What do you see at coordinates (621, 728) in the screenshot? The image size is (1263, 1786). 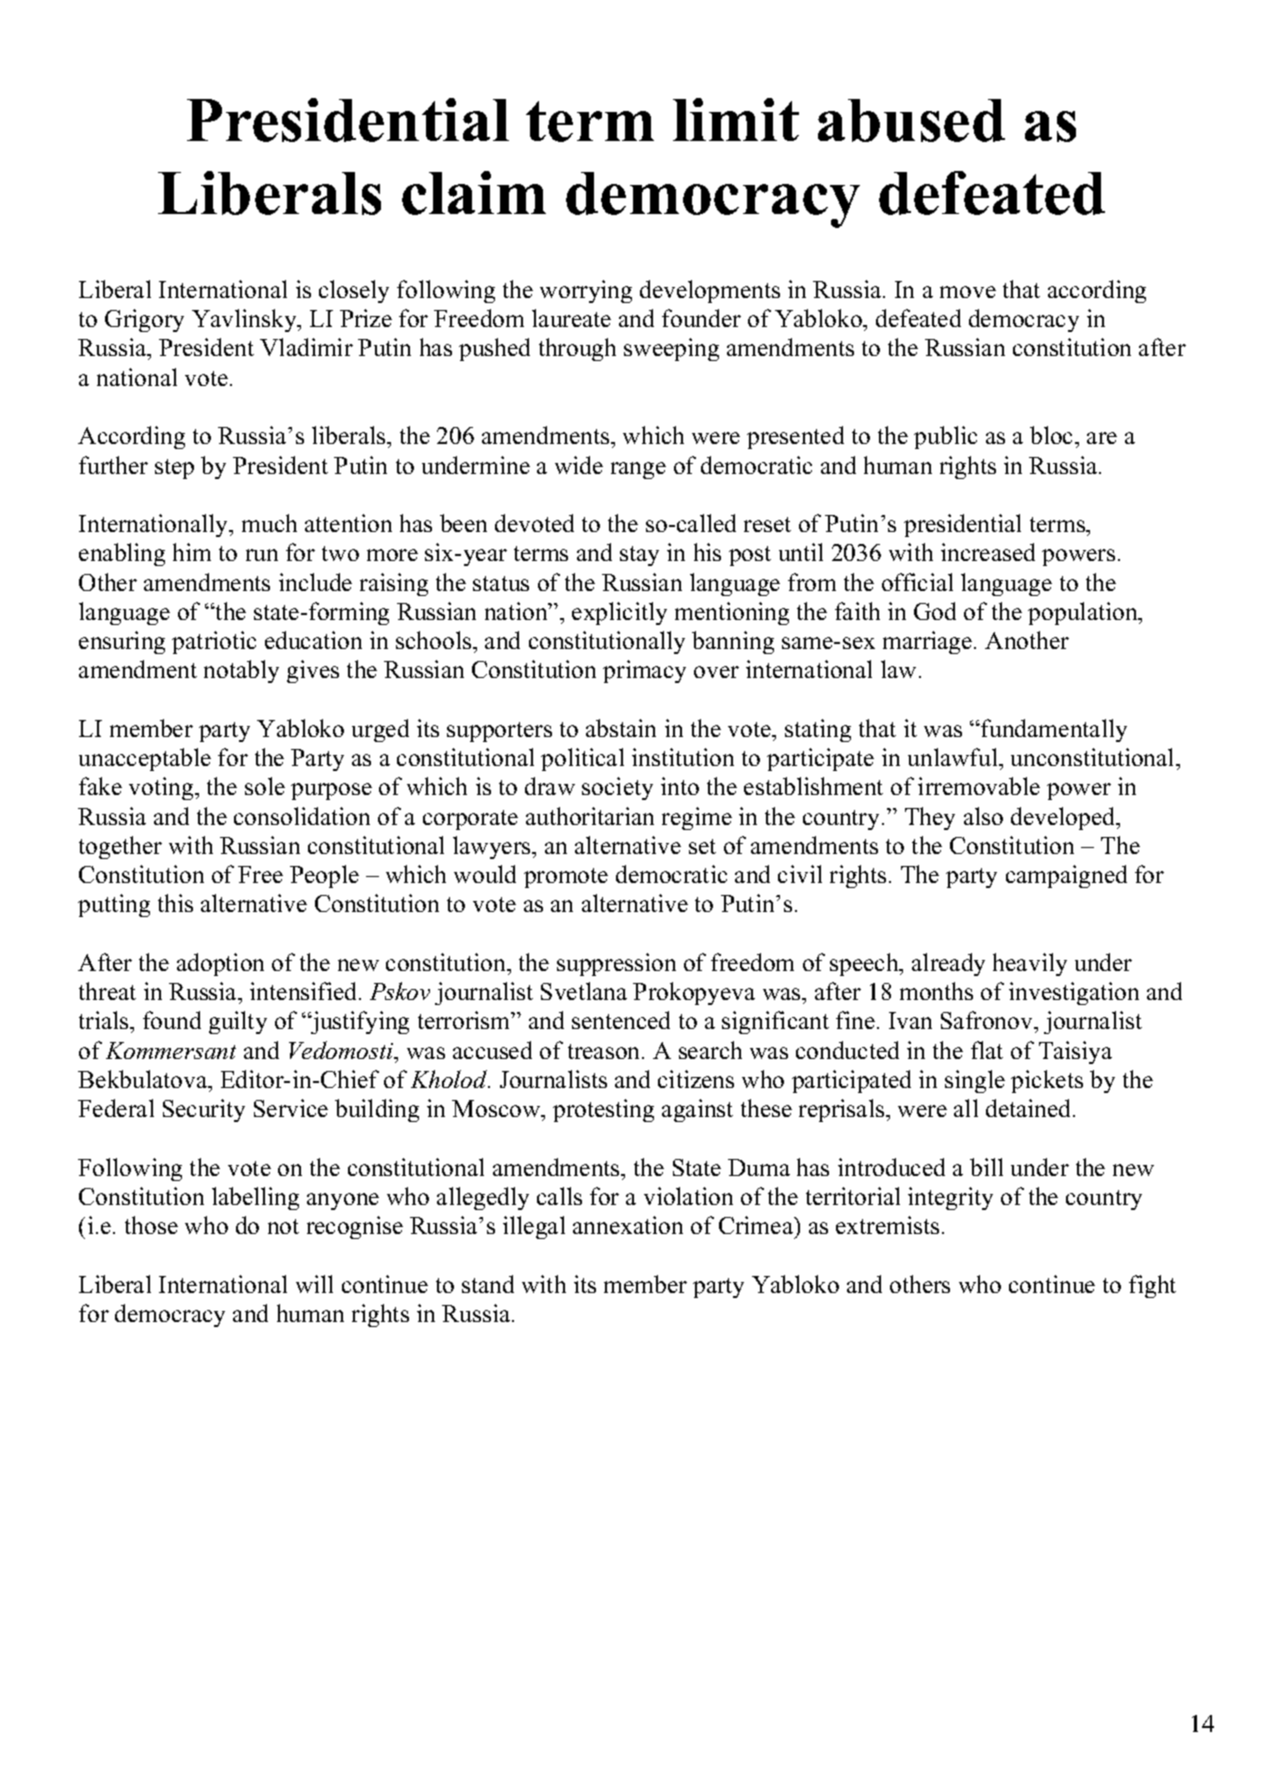 I see `abstain` at bounding box center [621, 728].
